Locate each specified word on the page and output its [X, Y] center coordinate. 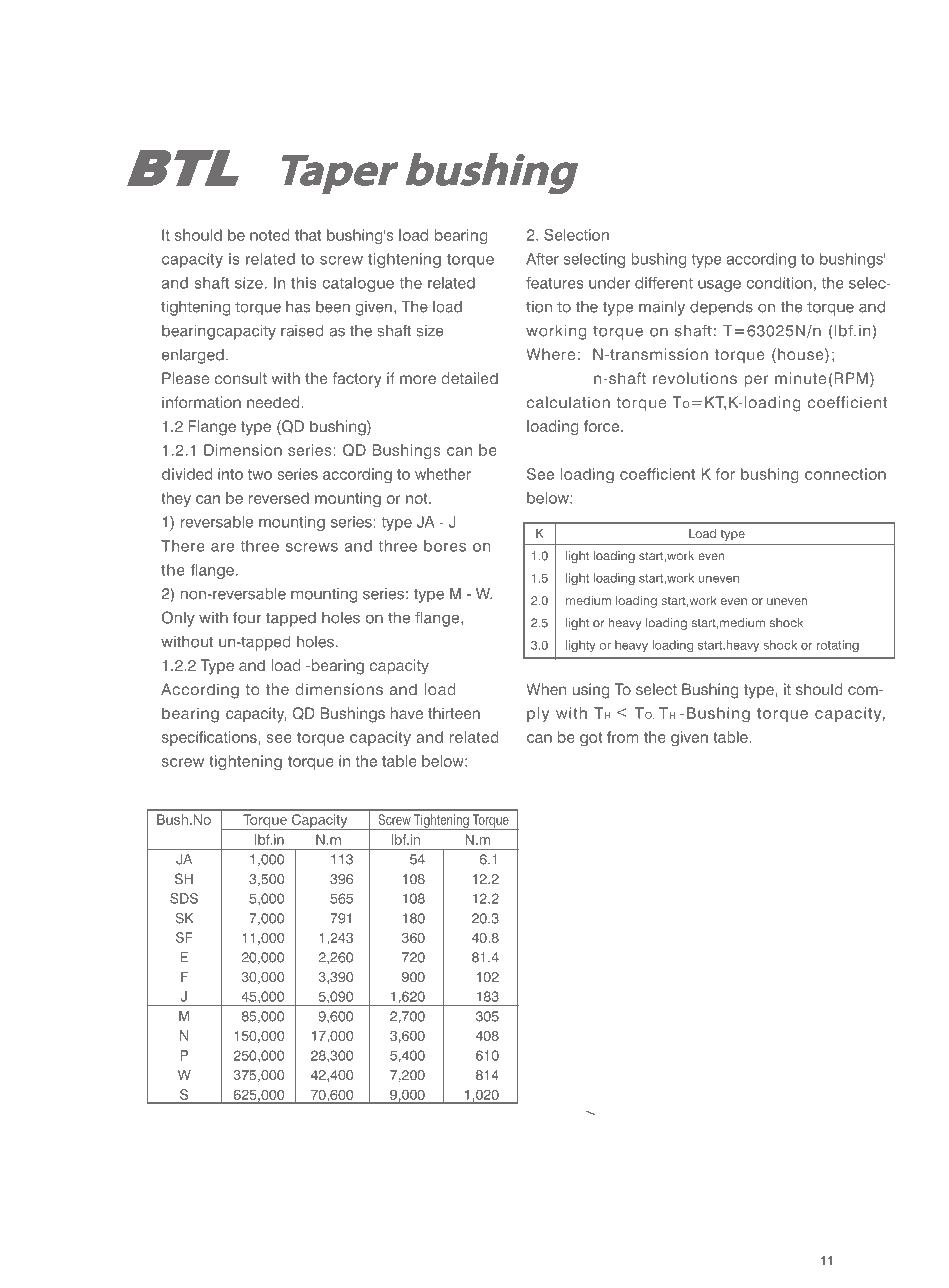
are [222, 547]
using [591, 691]
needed [274, 402]
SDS [184, 898]
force [603, 426]
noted [270, 235]
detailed [469, 378]
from [623, 737]
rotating [838, 646]
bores [445, 546]
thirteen [454, 713]
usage [719, 286]
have [407, 713]
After [542, 259]
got [591, 739]
